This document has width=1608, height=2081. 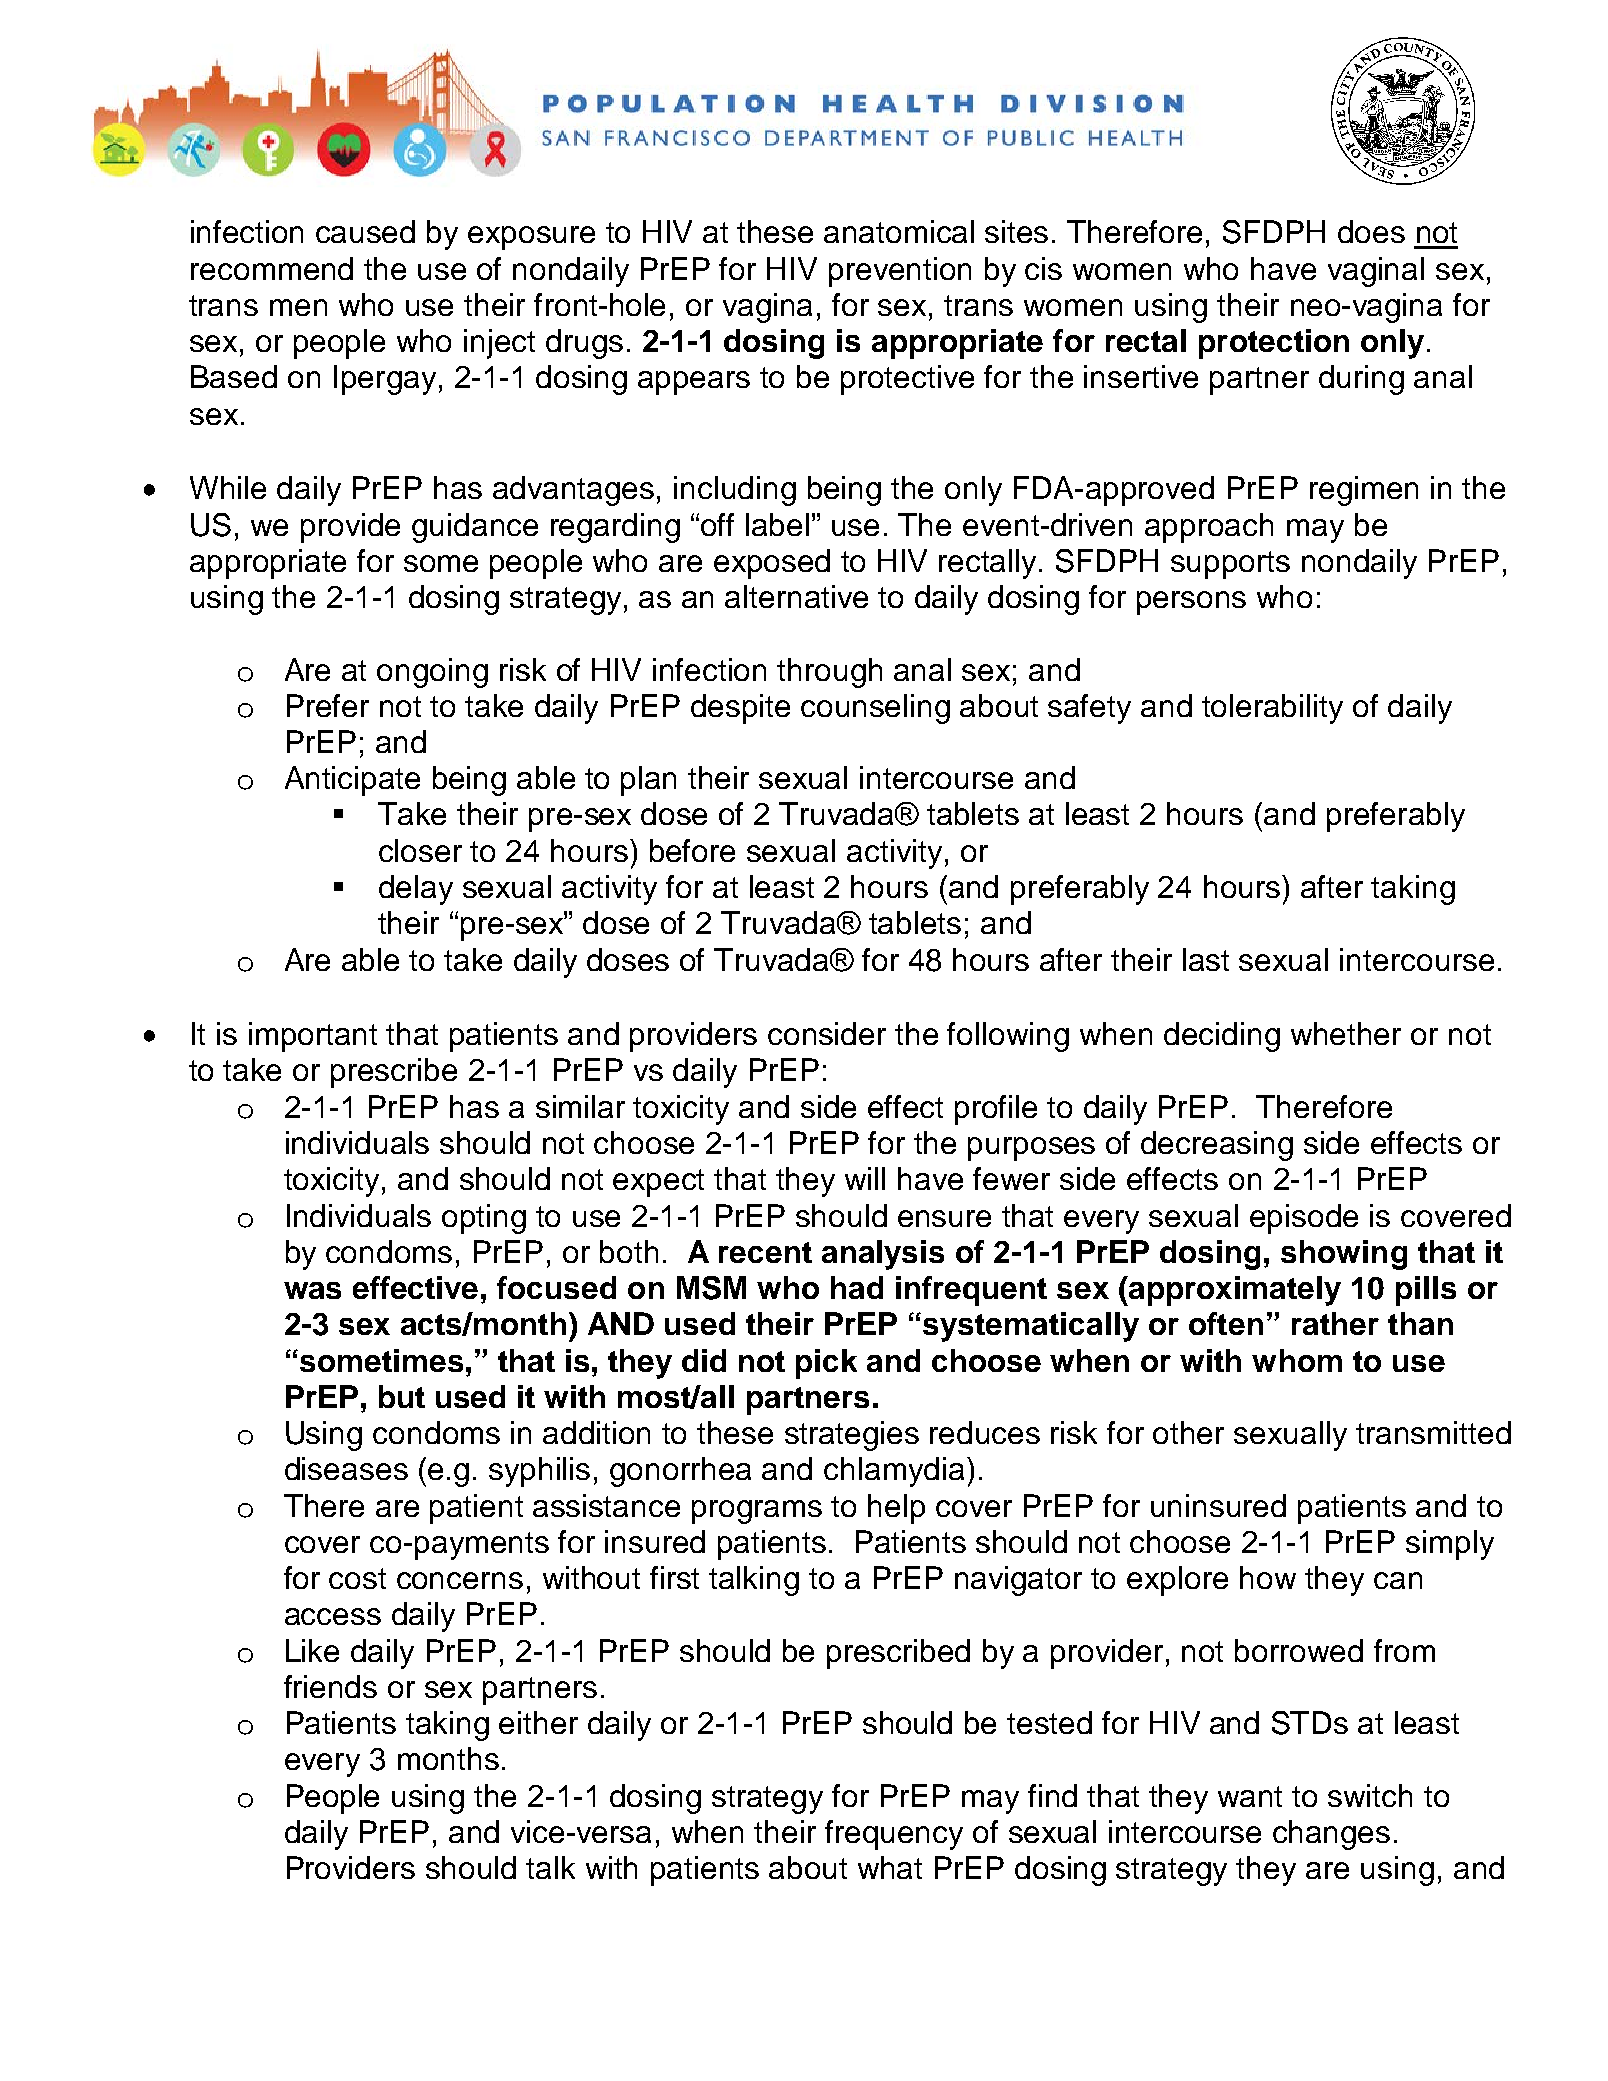 I want to click on protection, so click(x=1274, y=344).
